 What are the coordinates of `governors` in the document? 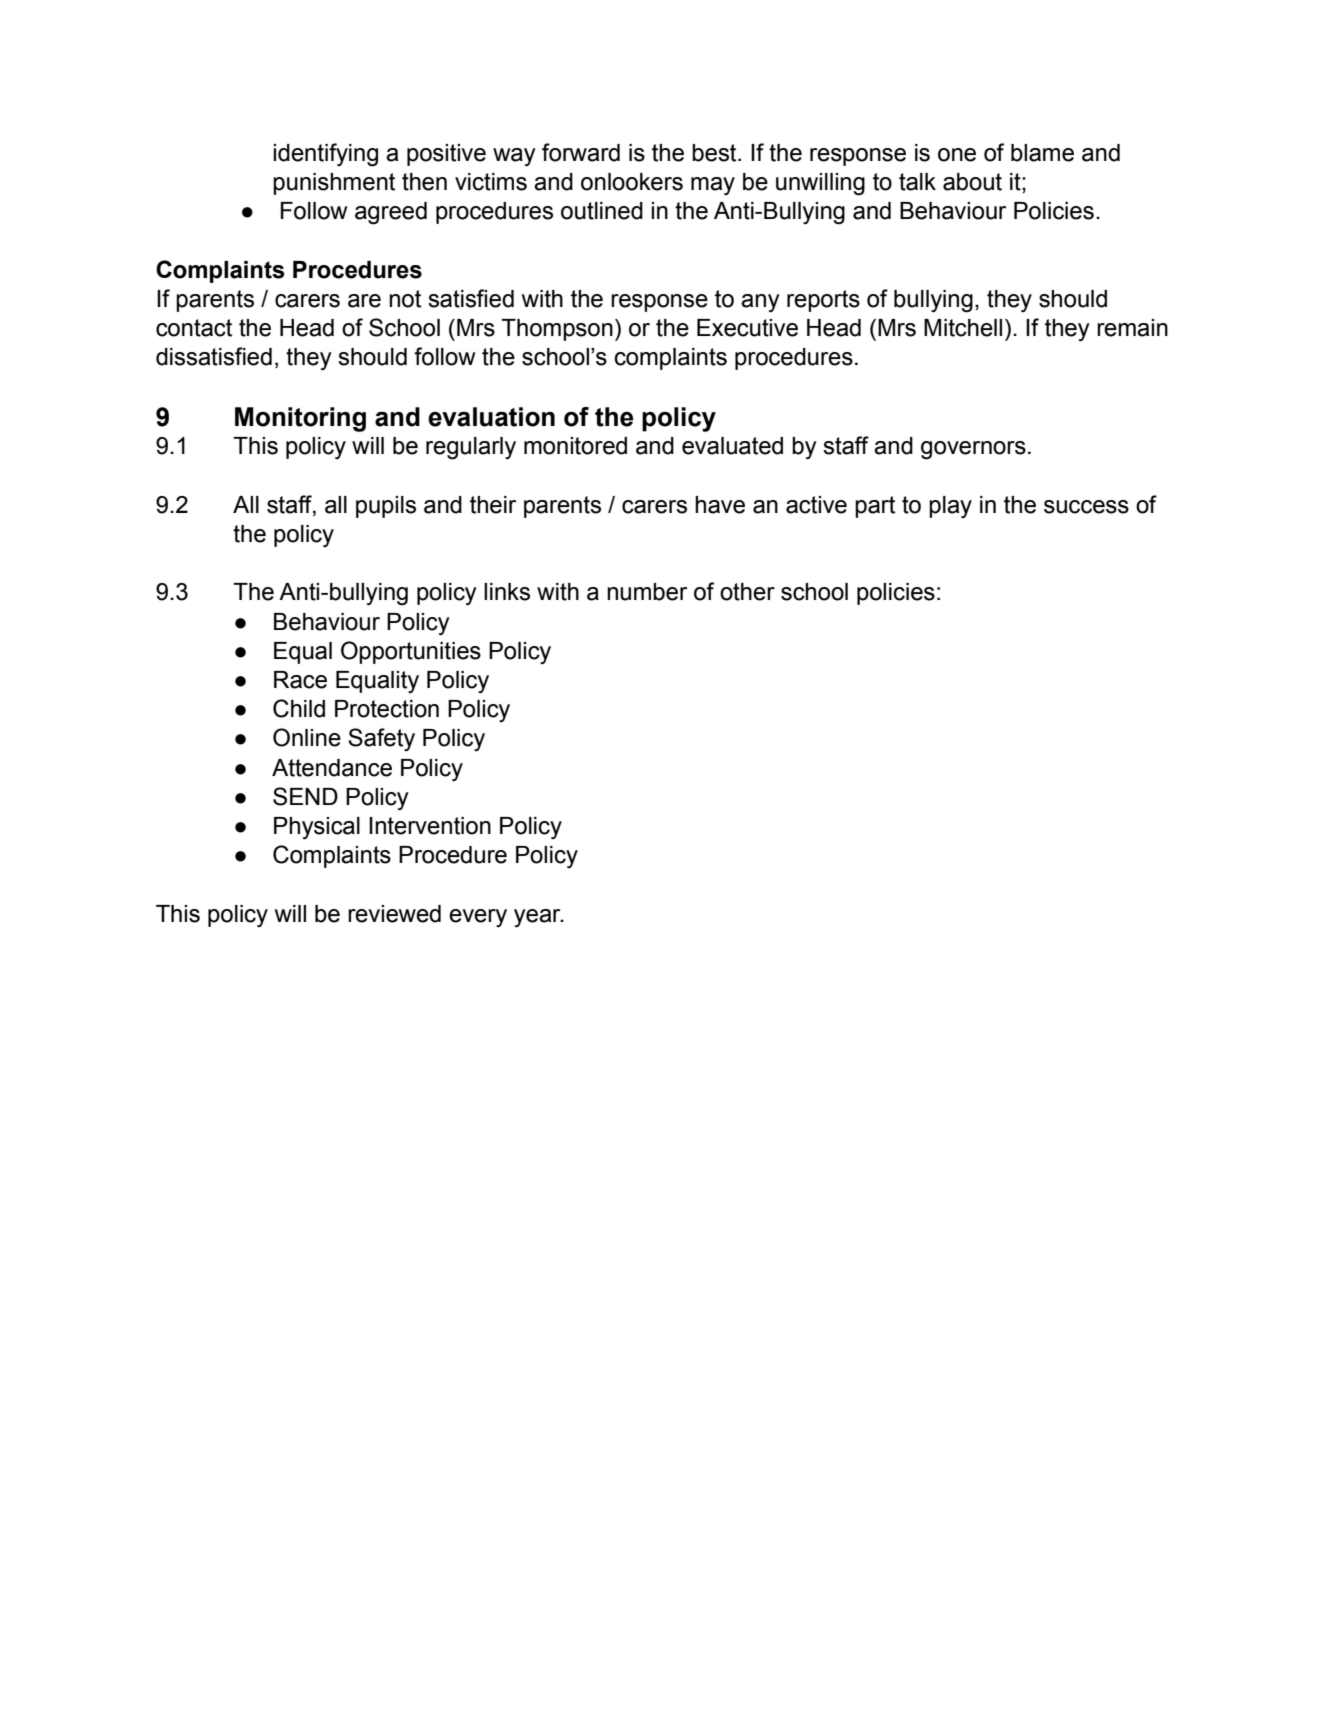 It's located at (973, 450).
